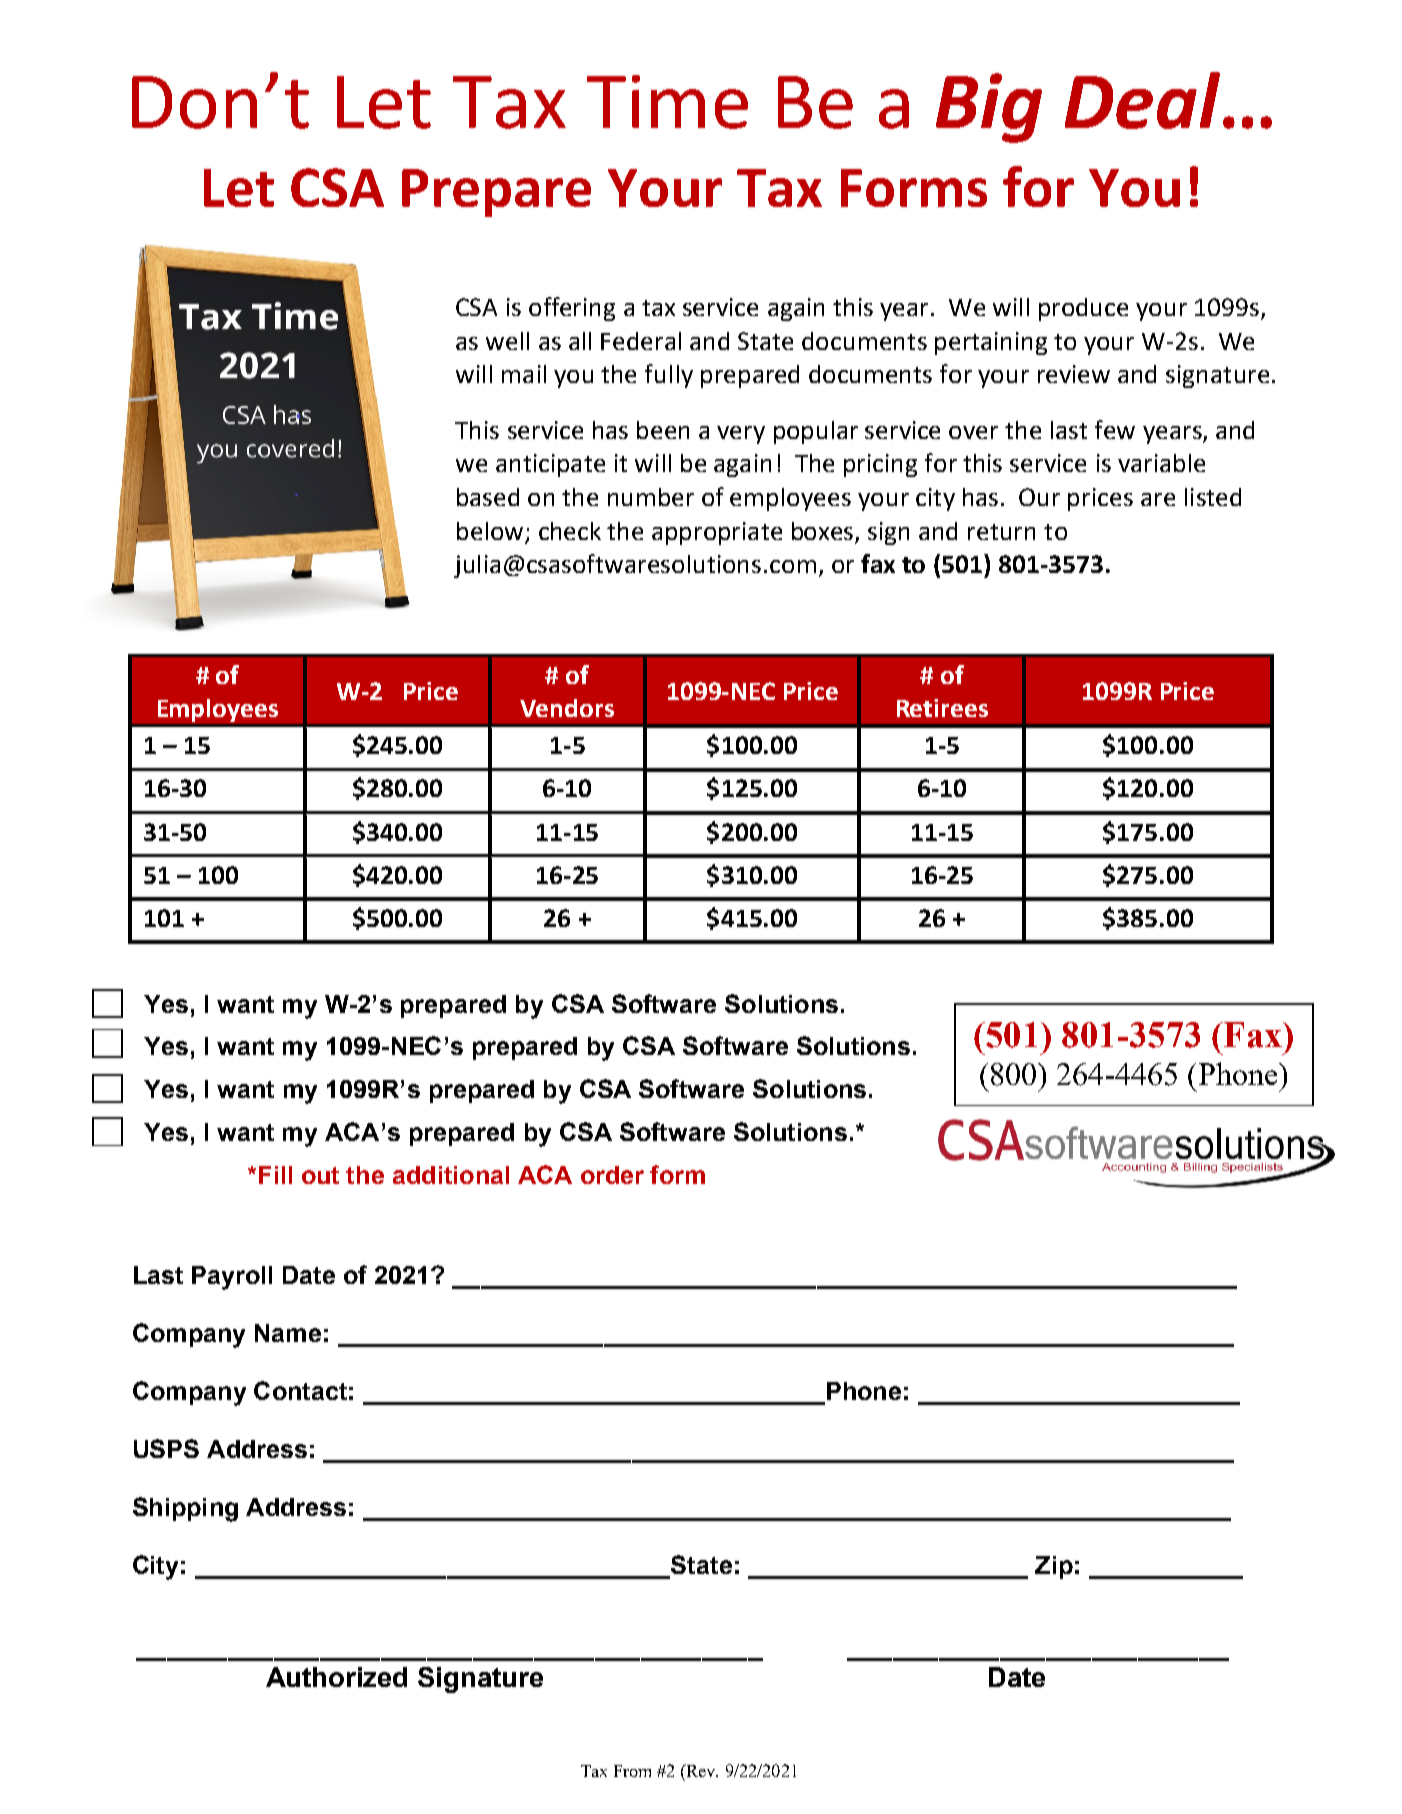 This screenshot has height=1814, width=1402. I want to click on well, so click(507, 341).
